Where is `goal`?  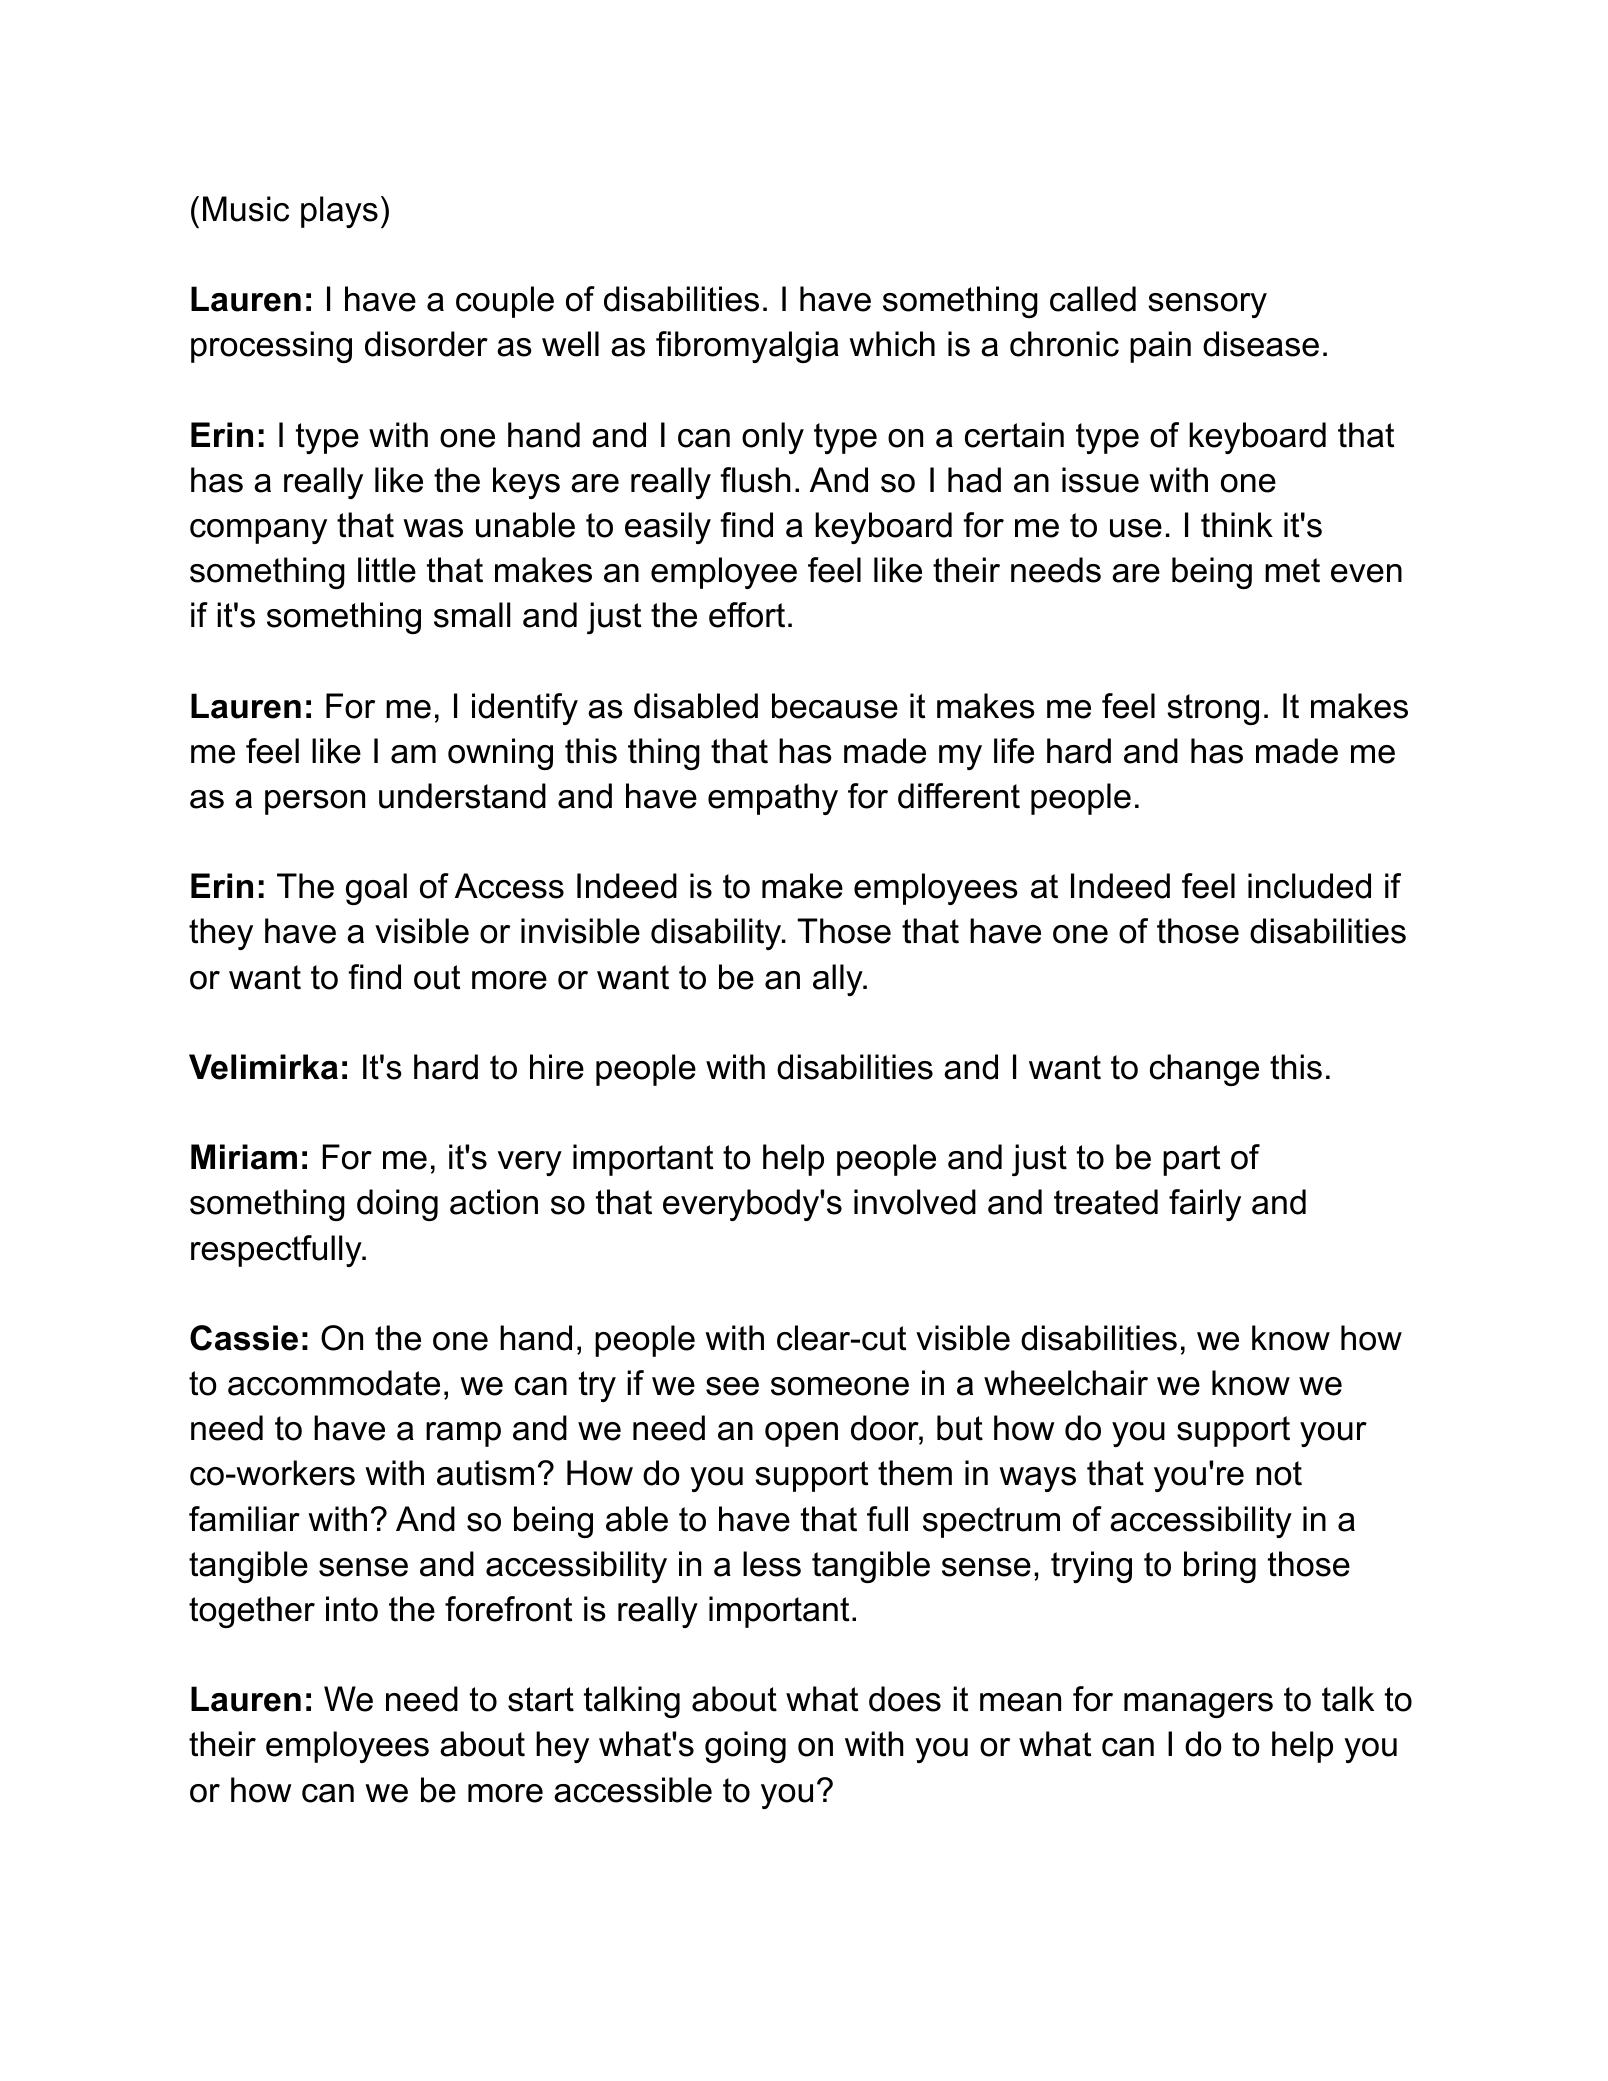
goal is located at coordinates (376, 889).
